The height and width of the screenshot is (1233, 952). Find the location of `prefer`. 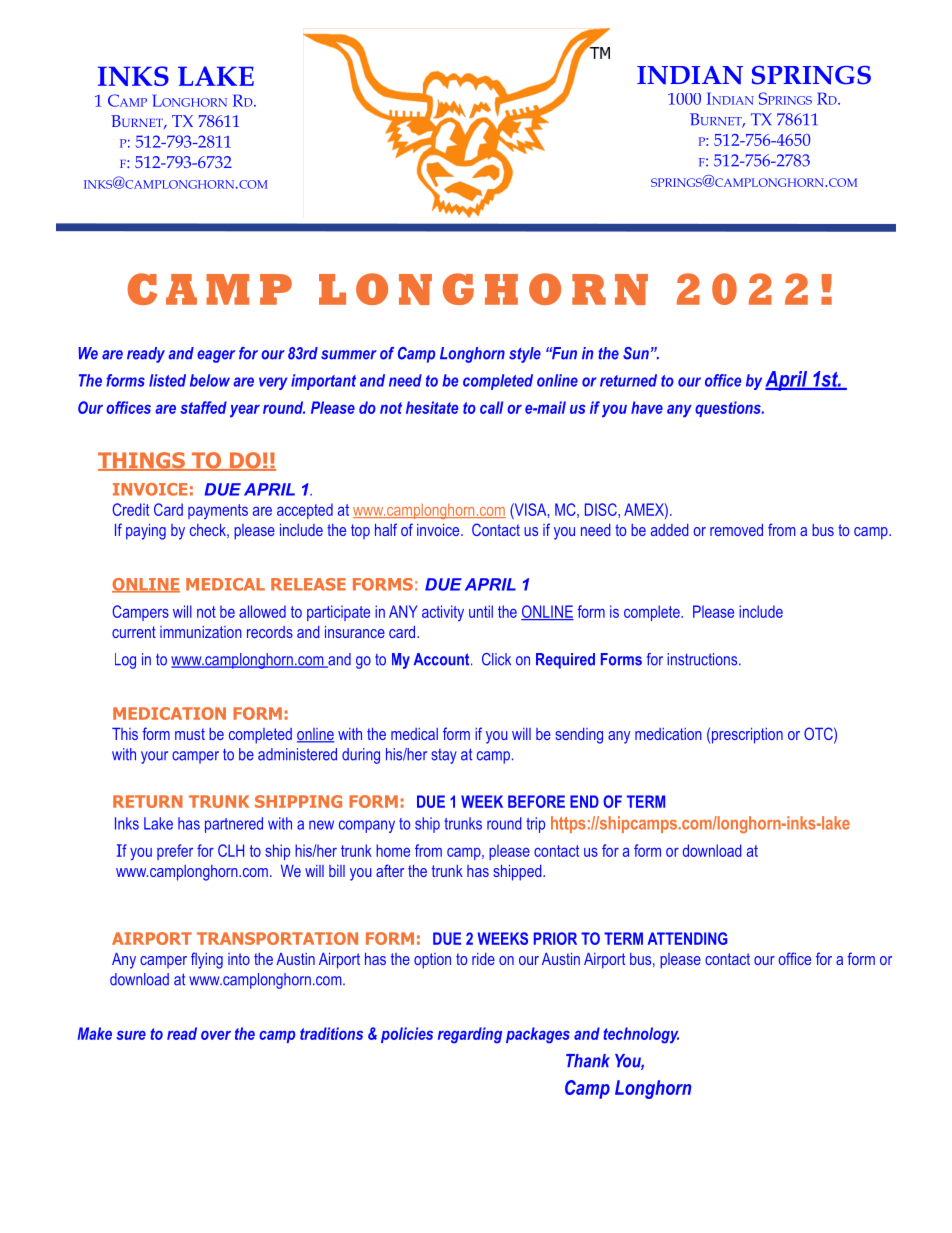

prefer is located at coordinates (175, 852).
